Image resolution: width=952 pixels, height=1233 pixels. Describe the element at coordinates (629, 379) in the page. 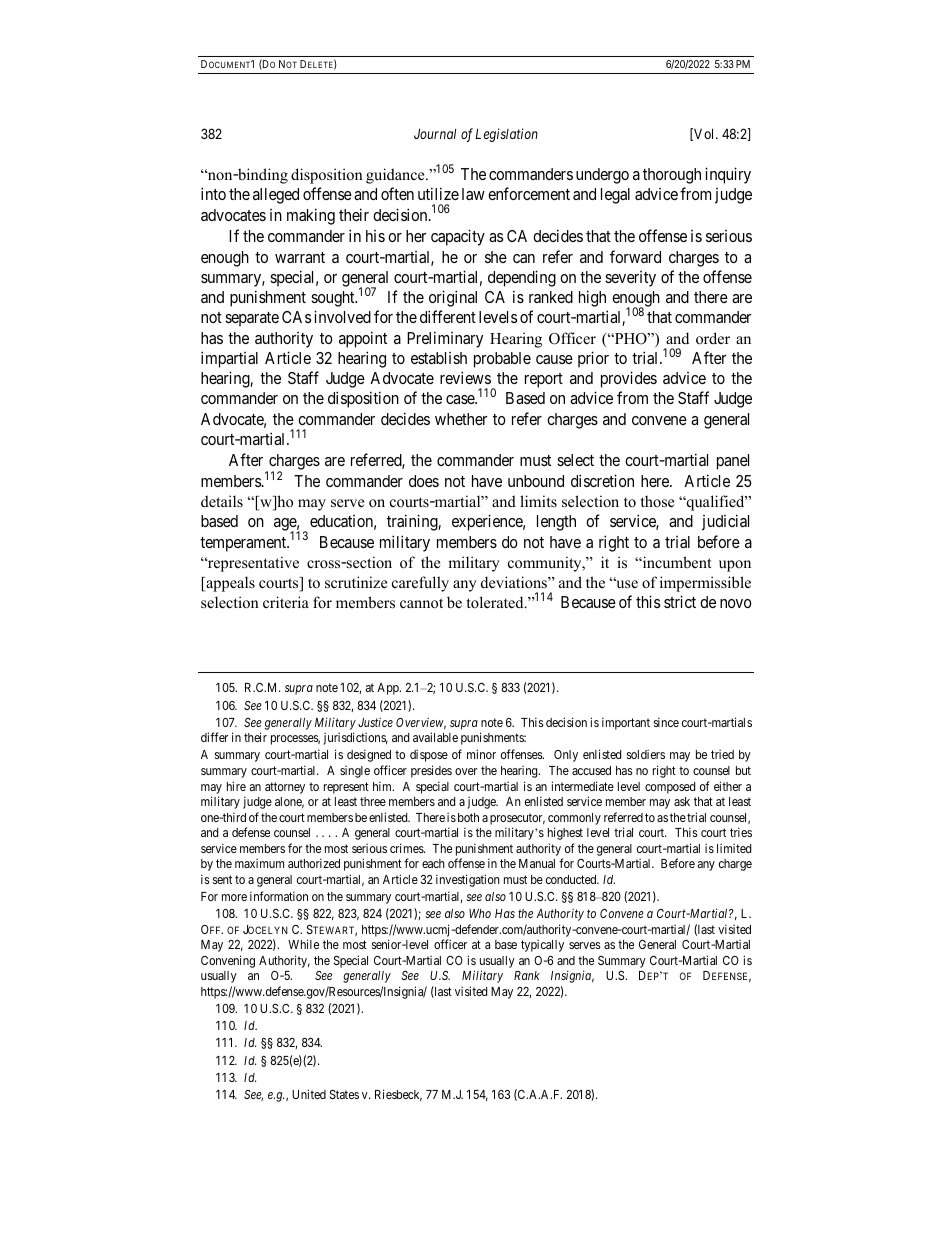

I see `provides` at that location.
